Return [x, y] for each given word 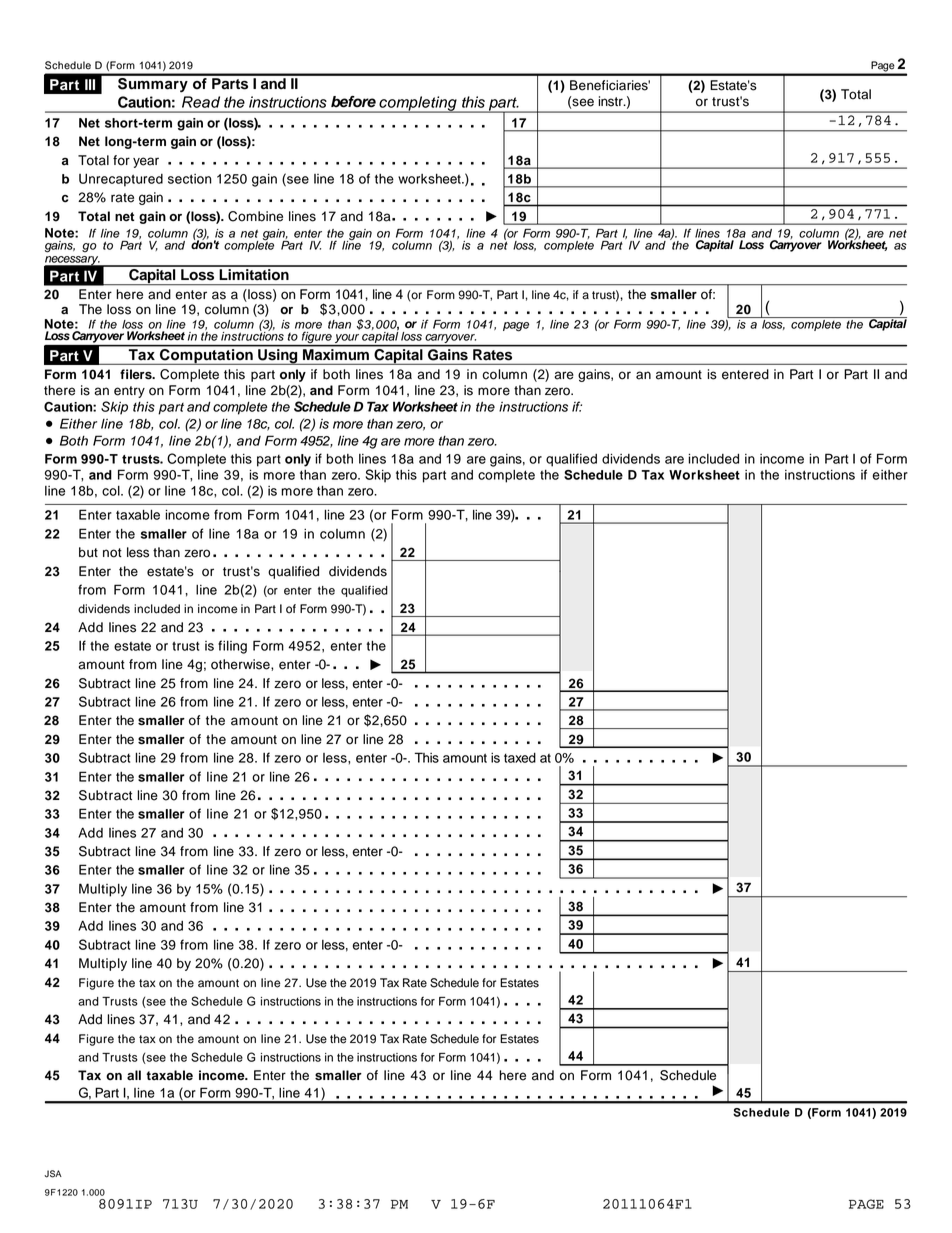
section [190, 179]
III [90, 84]
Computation [206, 355]
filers [137, 374]
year [146, 162]
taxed [520, 758]
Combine [255, 216]
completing [418, 104]
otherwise [241, 664]
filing [232, 647]
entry [129, 392]
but [88, 552]
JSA [53, 1174]
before [353, 102]
